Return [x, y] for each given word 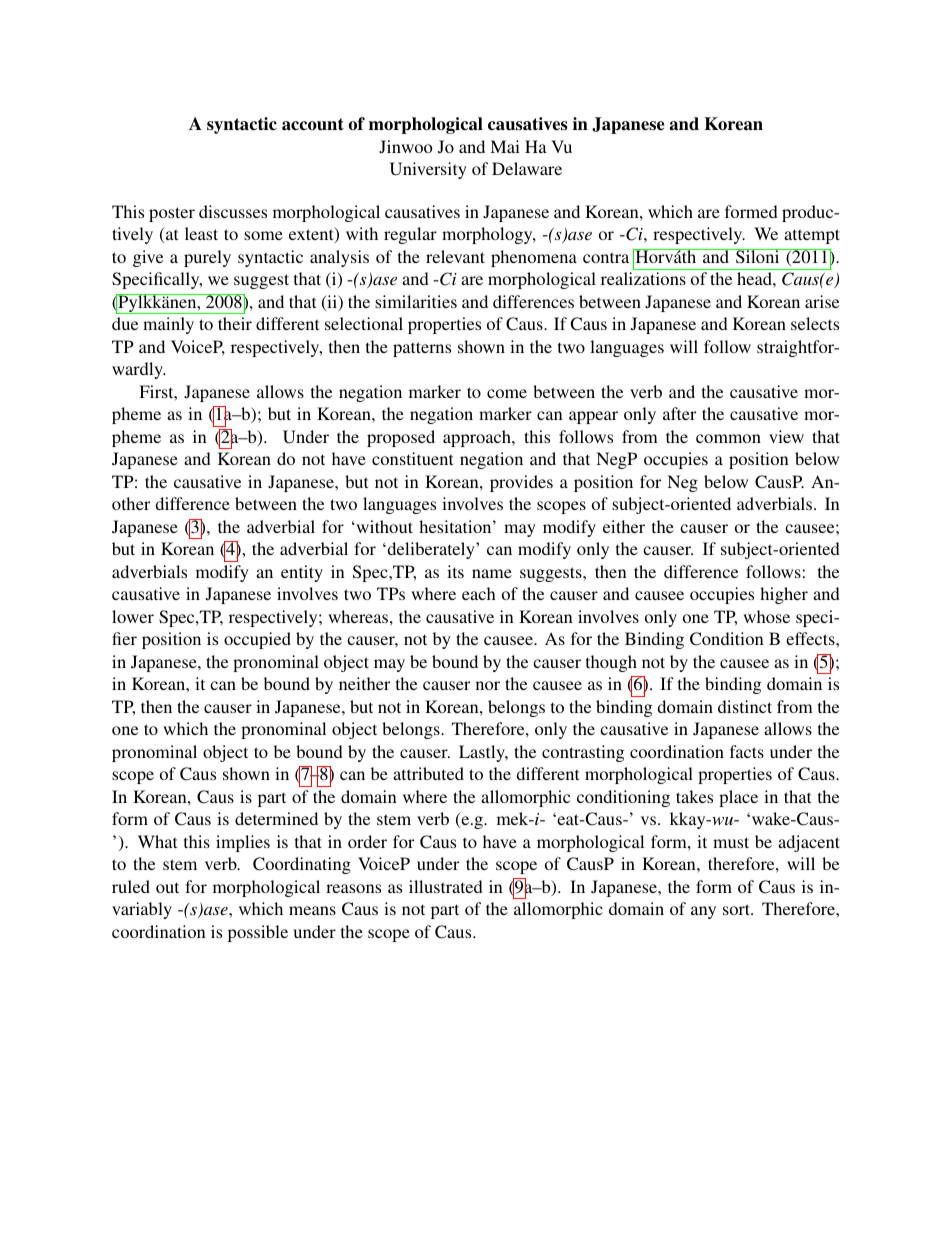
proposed [401, 438]
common [728, 438]
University [428, 170]
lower [133, 616]
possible [258, 933]
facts [747, 751]
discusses [233, 211]
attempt [812, 236]
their [235, 323]
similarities [416, 301]
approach [478, 438]
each [478, 593]
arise [822, 301]
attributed [428, 773]
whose [766, 616]
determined [276, 818]
